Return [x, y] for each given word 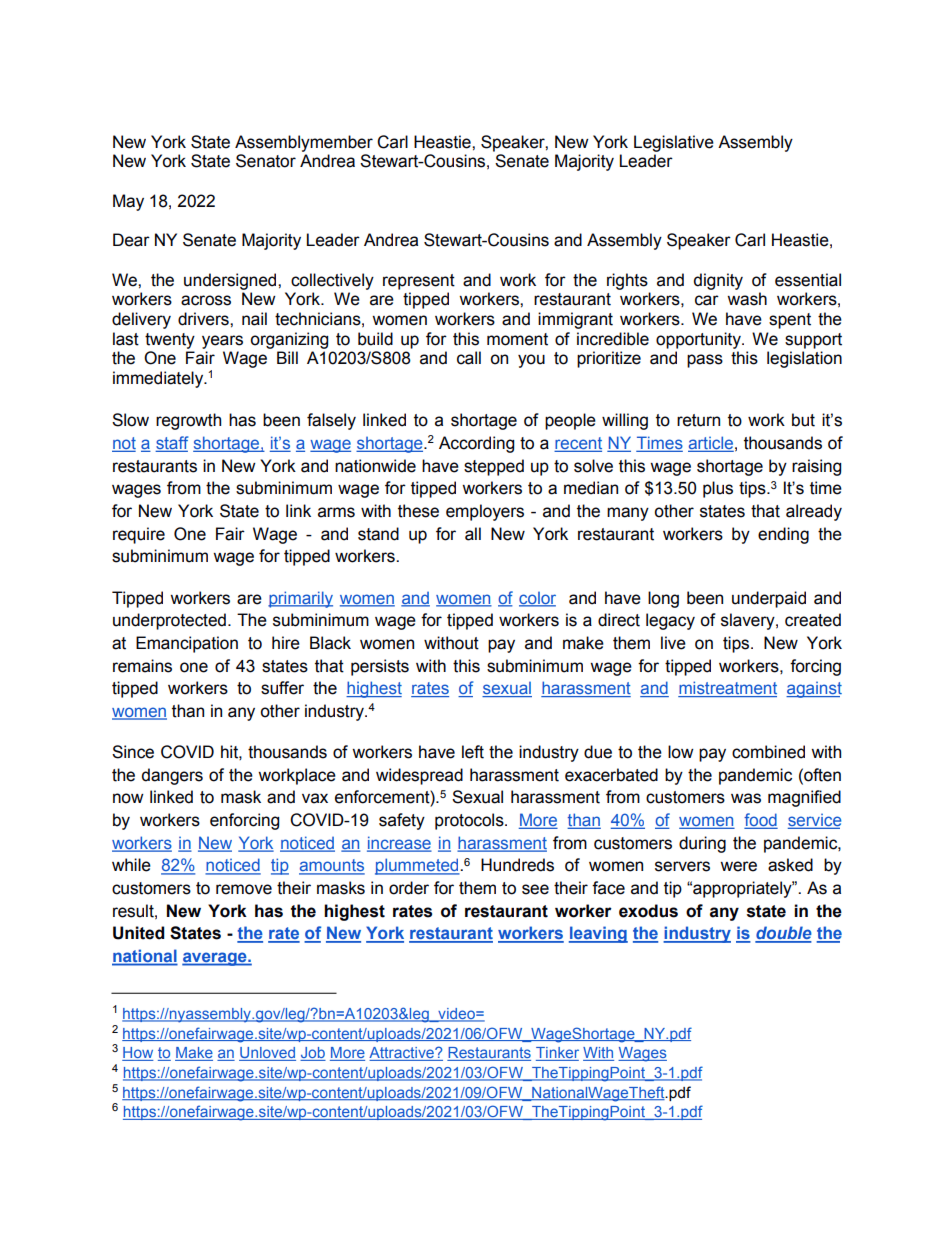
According [476, 444]
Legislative [674, 143]
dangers [172, 776]
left [473, 752]
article [711, 444]
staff [172, 444]
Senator [266, 161]
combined [768, 752]
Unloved [267, 1054]
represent [419, 282]
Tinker [557, 1054]
